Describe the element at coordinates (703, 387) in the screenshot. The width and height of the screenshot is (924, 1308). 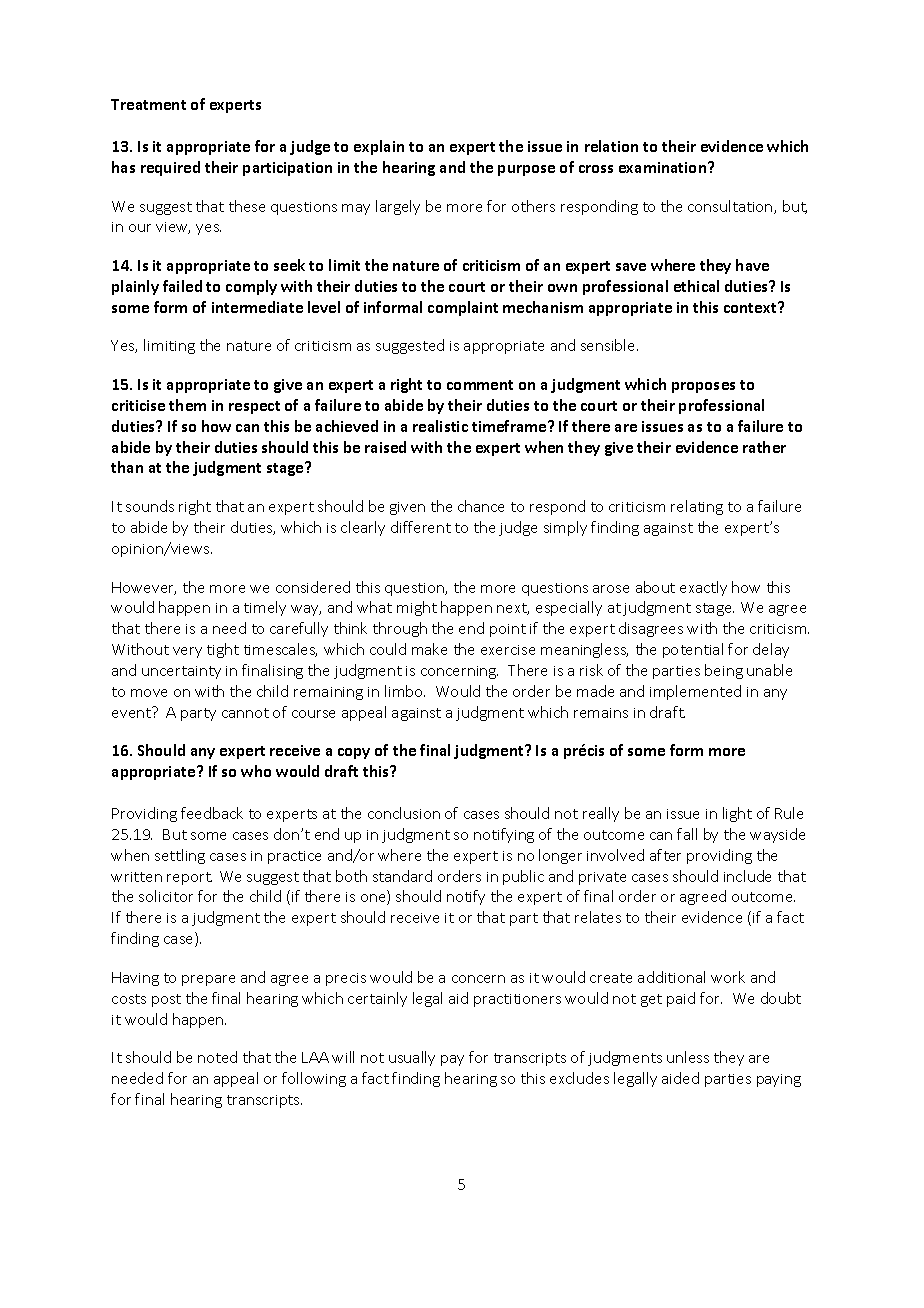
I see `proposes` at that location.
